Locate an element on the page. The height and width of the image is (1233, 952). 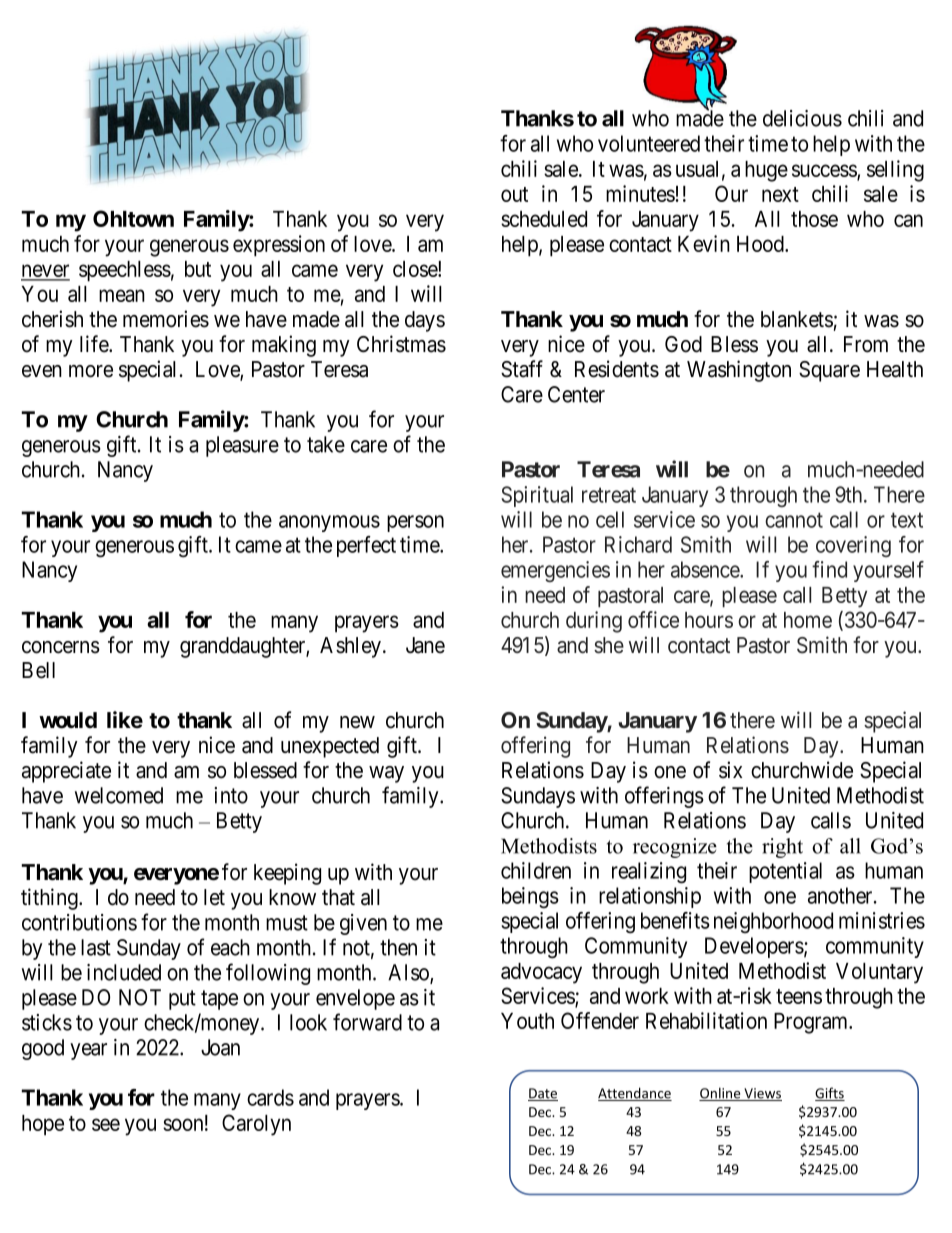
speechless is located at coordinates (125, 271).
